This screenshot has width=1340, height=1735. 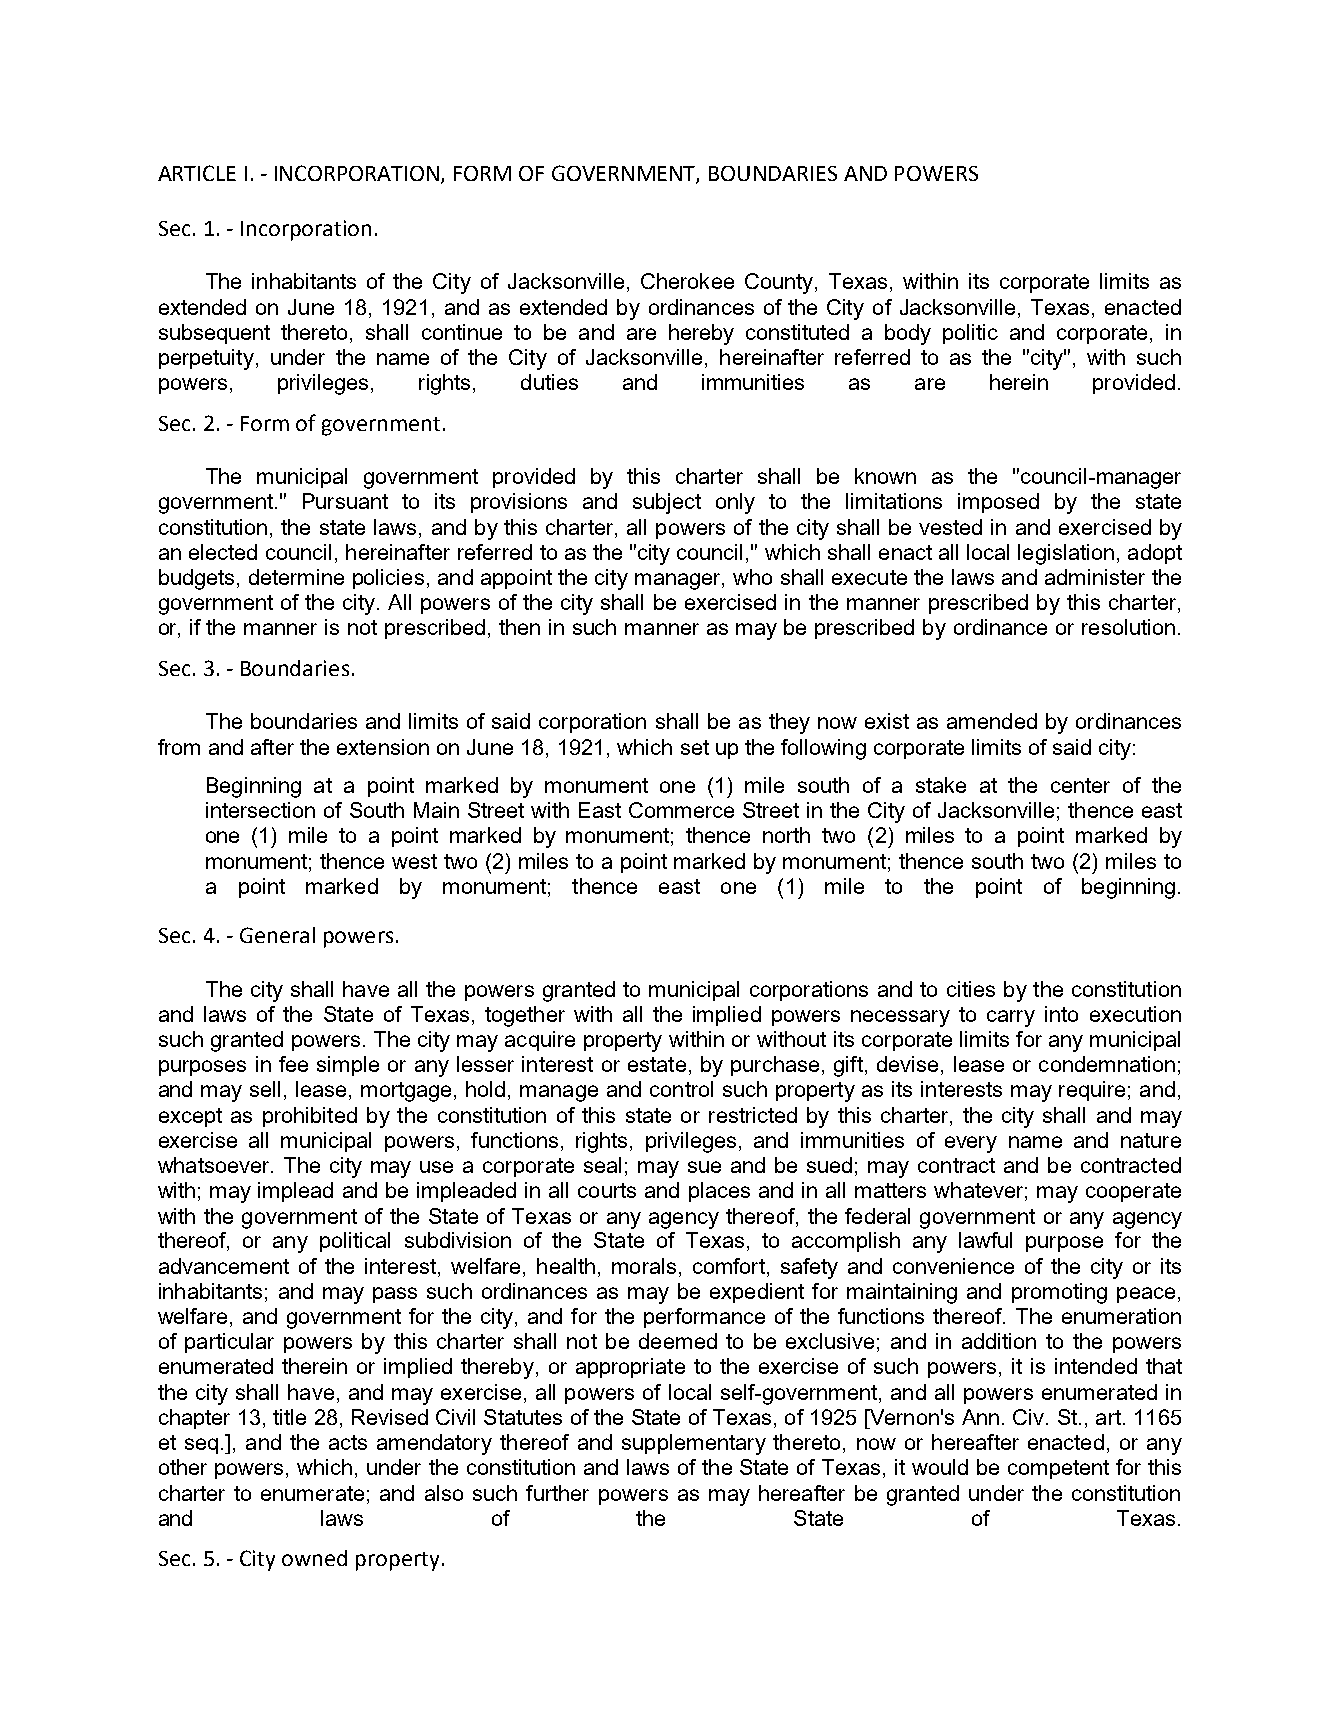 What do you see at coordinates (197, 173) in the screenshot?
I see `ARTICLE` at bounding box center [197, 173].
